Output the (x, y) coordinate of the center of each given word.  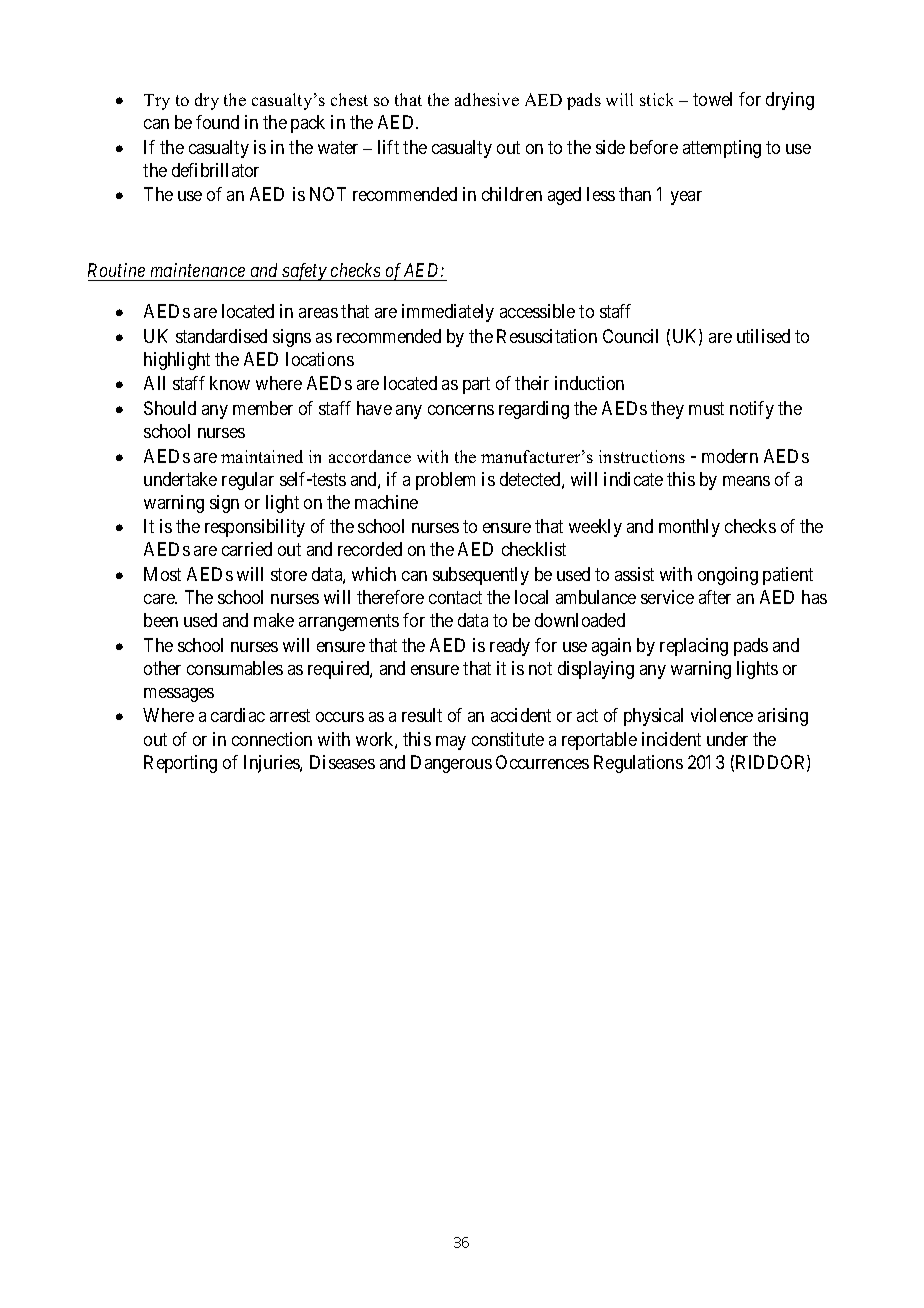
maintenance (198, 270)
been (161, 620)
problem (445, 481)
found (217, 122)
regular (248, 481)
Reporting (180, 764)
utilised (763, 336)
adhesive (487, 99)
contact (455, 597)
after (715, 597)
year (686, 198)
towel (712, 99)
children (512, 194)
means (746, 481)
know (230, 383)
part (476, 386)
